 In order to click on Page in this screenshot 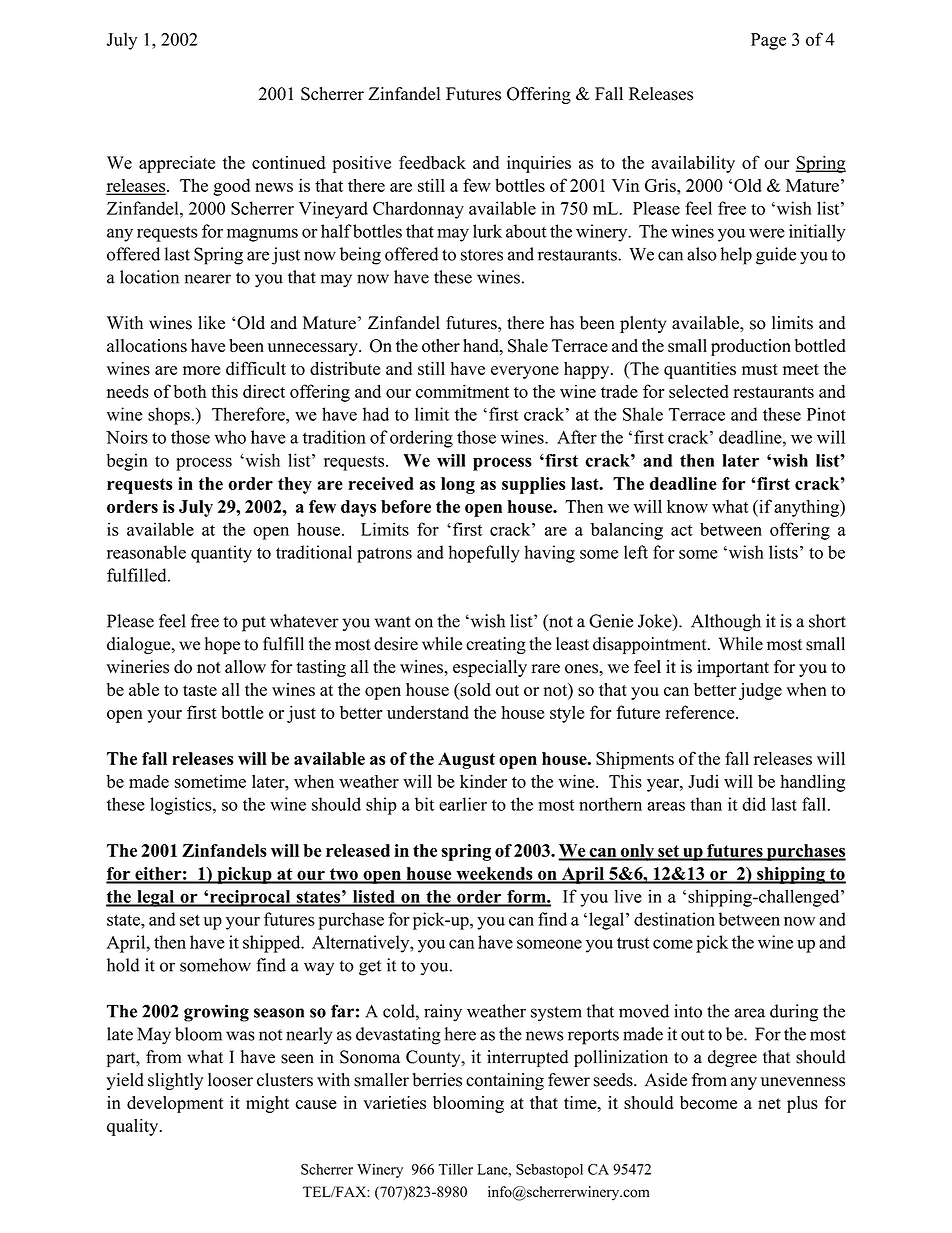, I will do `click(768, 41)`.
